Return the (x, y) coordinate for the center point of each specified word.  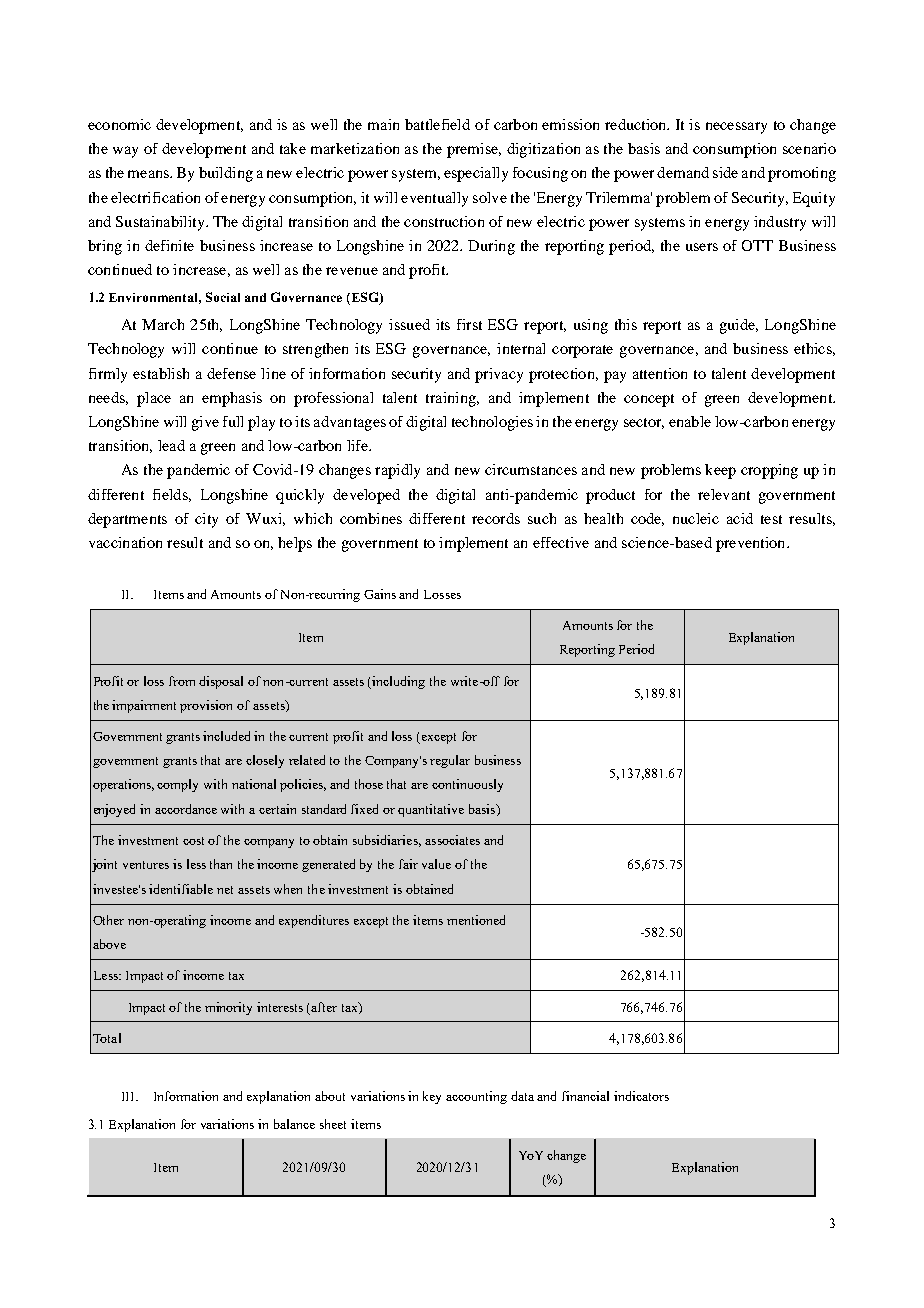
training (452, 399)
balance (294, 1124)
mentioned (476, 920)
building (226, 174)
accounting (476, 1097)
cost (193, 841)
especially (476, 174)
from (182, 681)
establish (161, 373)
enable (690, 421)
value (436, 864)
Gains (380, 594)
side (725, 172)
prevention (752, 544)
